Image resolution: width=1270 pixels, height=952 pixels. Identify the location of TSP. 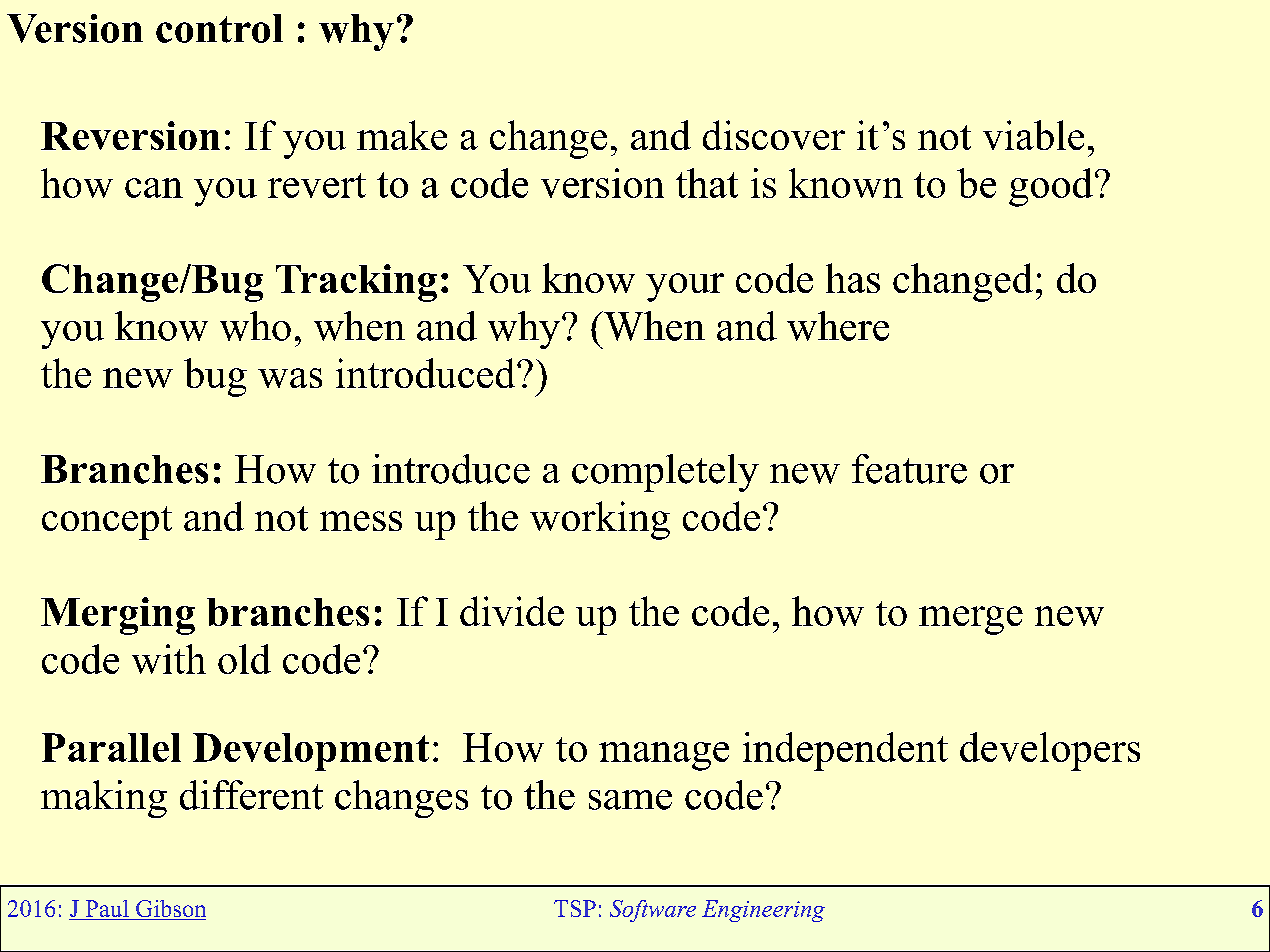
(575, 908).
